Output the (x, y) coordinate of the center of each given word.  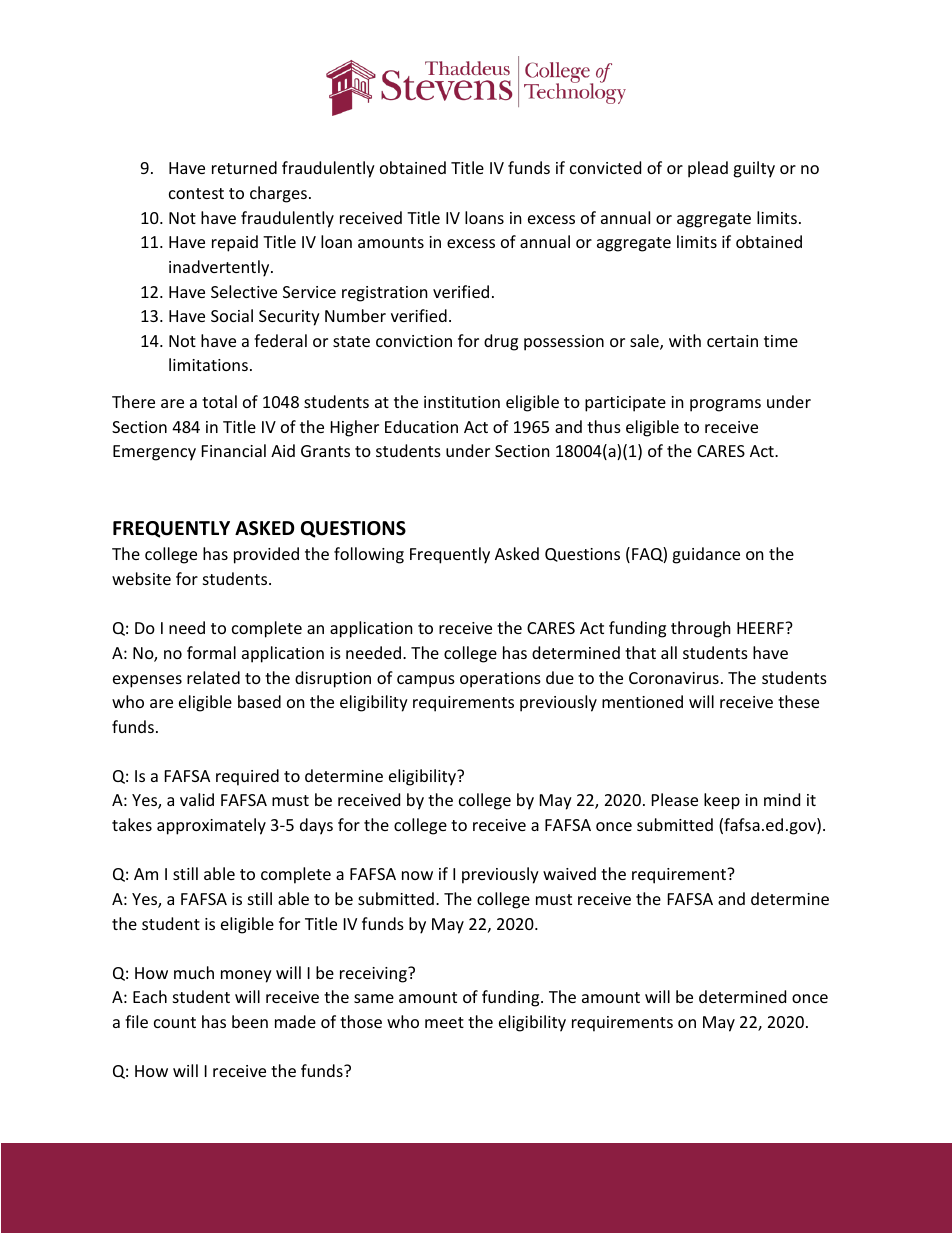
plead (708, 169)
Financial (234, 450)
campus (426, 681)
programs (725, 405)
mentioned (642, 701)
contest (196, 193)
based (259, 701)
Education (421, 426)
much (194, 972)
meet (444, 1022)
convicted (605, 167)
